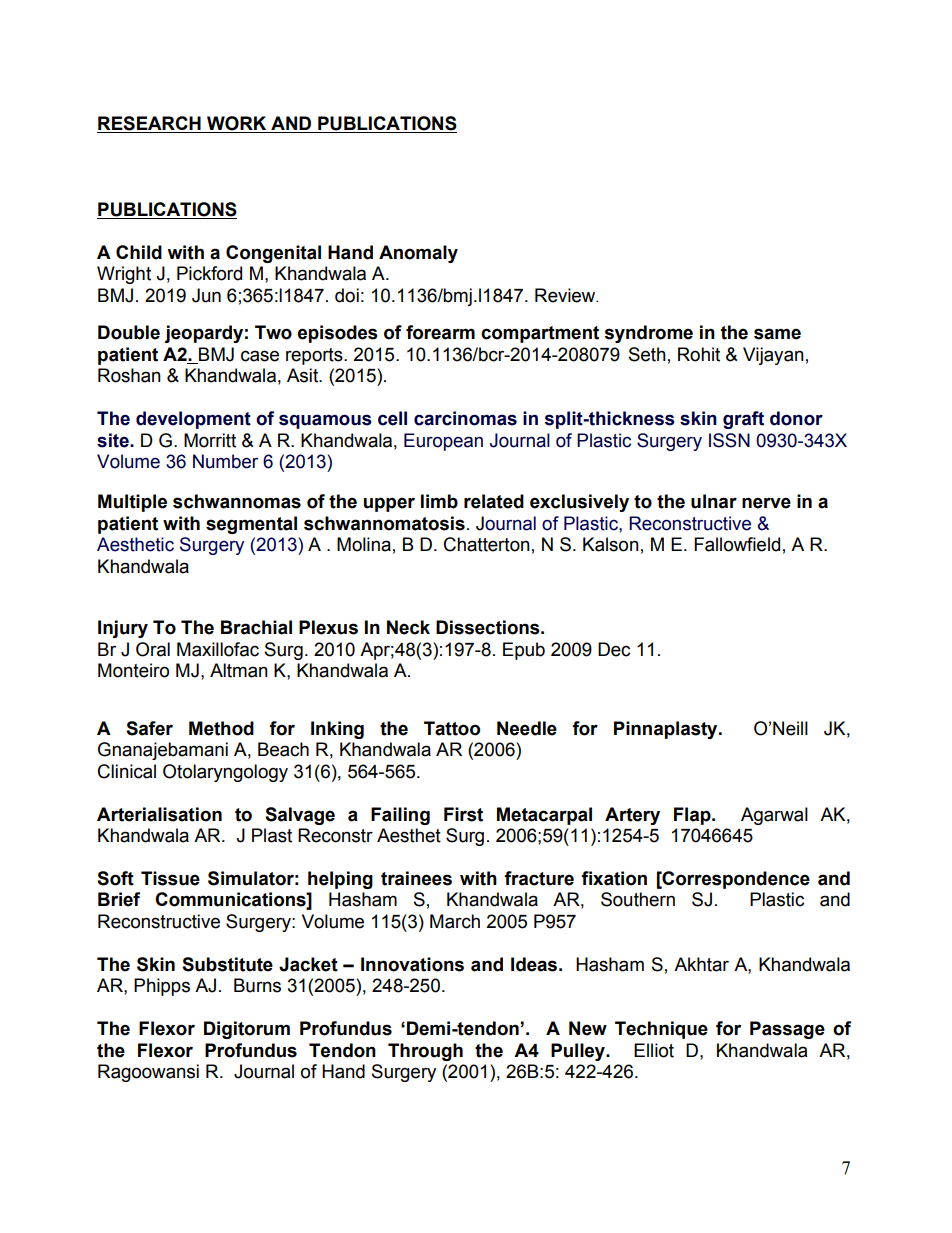 Image resolution: width=952 pixels, height=1233 pixels. I want to click on Review, so click(566, 295).
